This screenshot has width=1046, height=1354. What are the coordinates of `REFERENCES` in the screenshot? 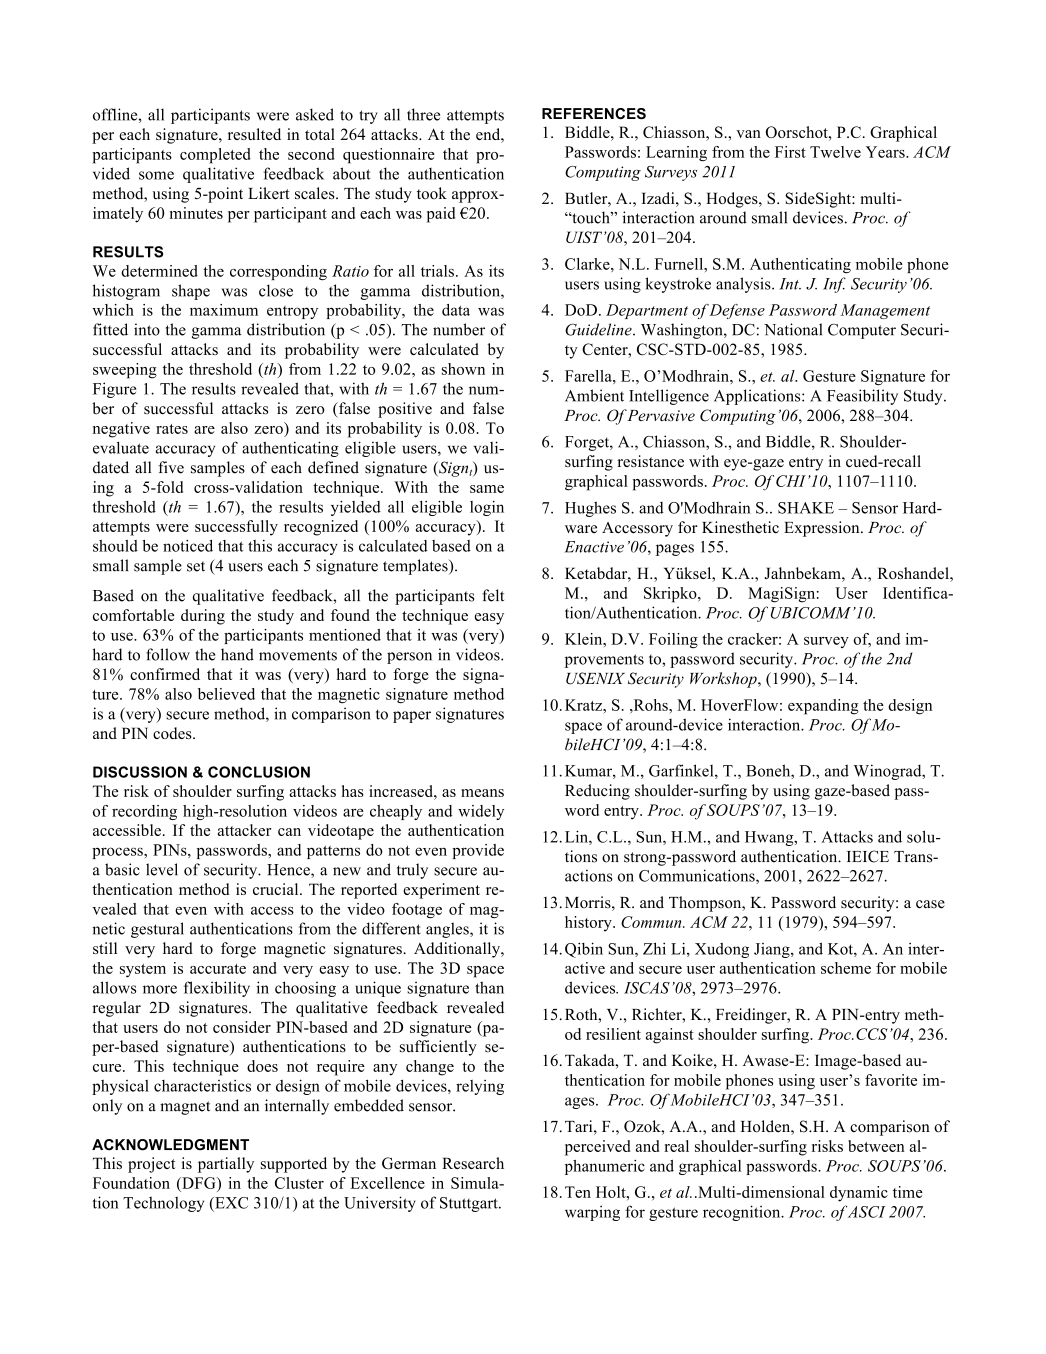 It's located at (594, 113).
